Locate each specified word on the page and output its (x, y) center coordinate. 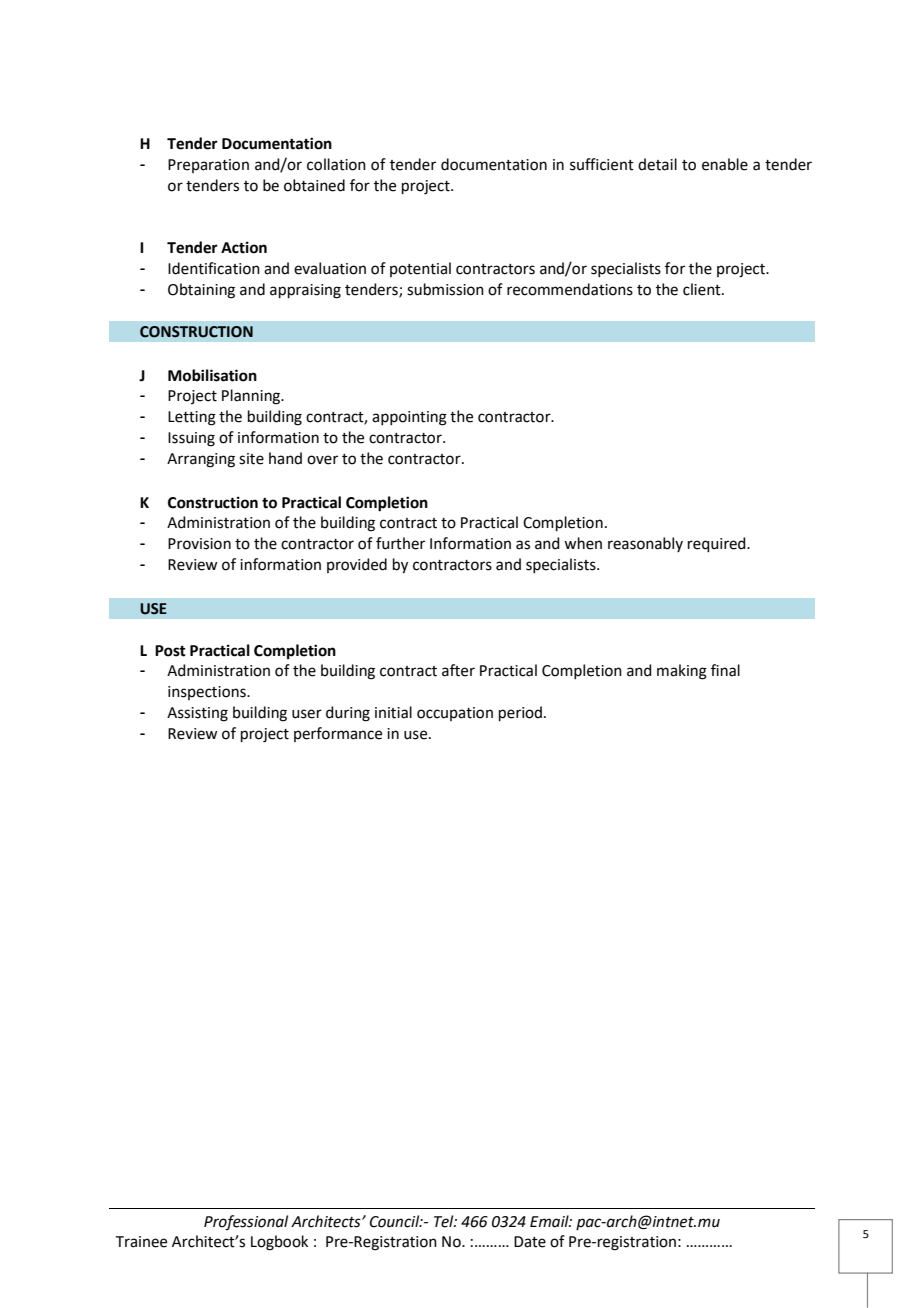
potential (420, 269)
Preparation (208, 166)
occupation (455, 714)
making (682, 672)
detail (657, 164)
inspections (208, 693)
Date (530, 1242)
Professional (246, 1223)
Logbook (279, 1243)
